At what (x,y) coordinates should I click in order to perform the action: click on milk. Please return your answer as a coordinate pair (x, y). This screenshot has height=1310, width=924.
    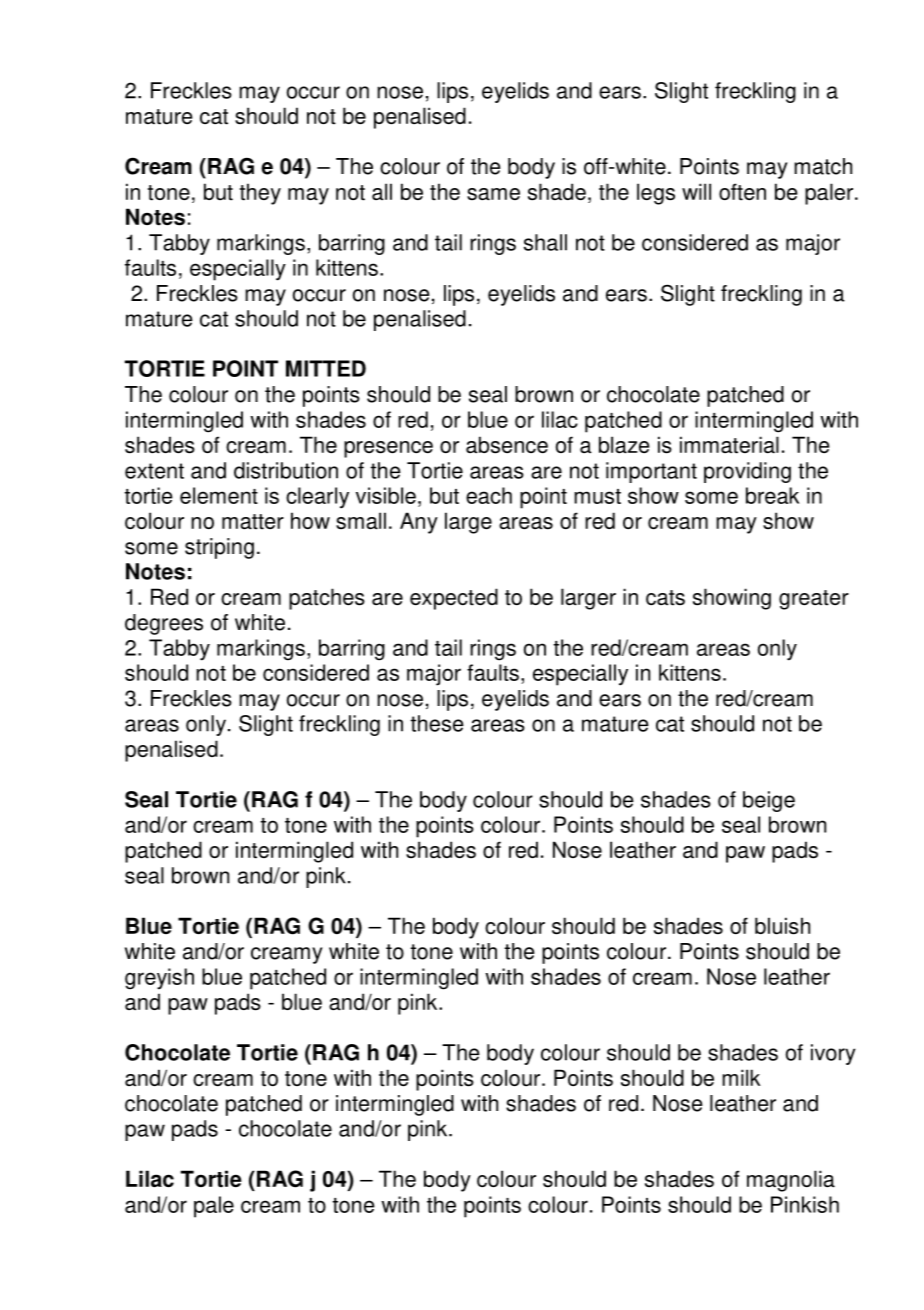
    Looking at the image, I should click on (741, 1077).
